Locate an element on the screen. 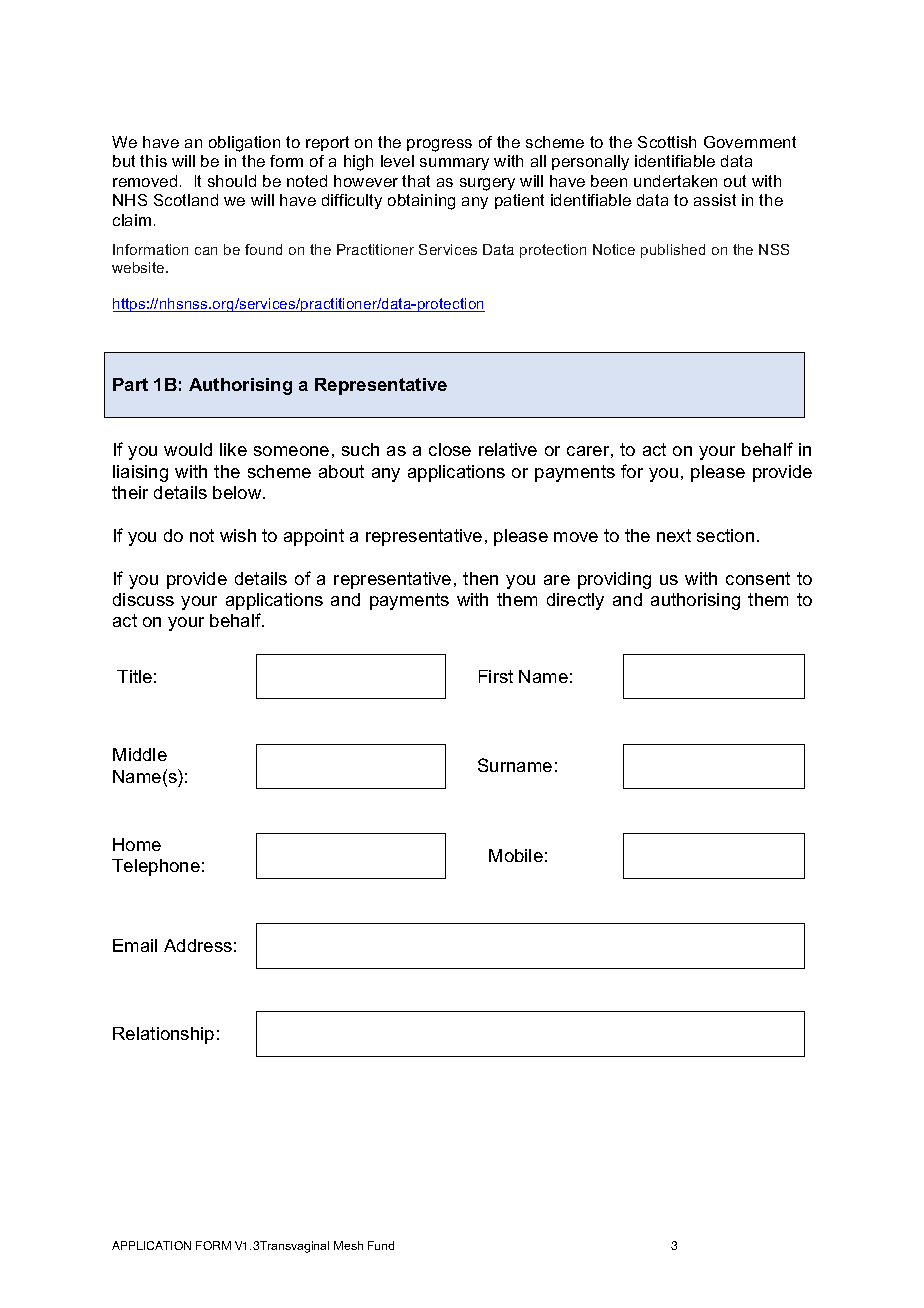 The height and width of the screenshot is (1308, 924). discuss is located at coordinates (143, 599).
